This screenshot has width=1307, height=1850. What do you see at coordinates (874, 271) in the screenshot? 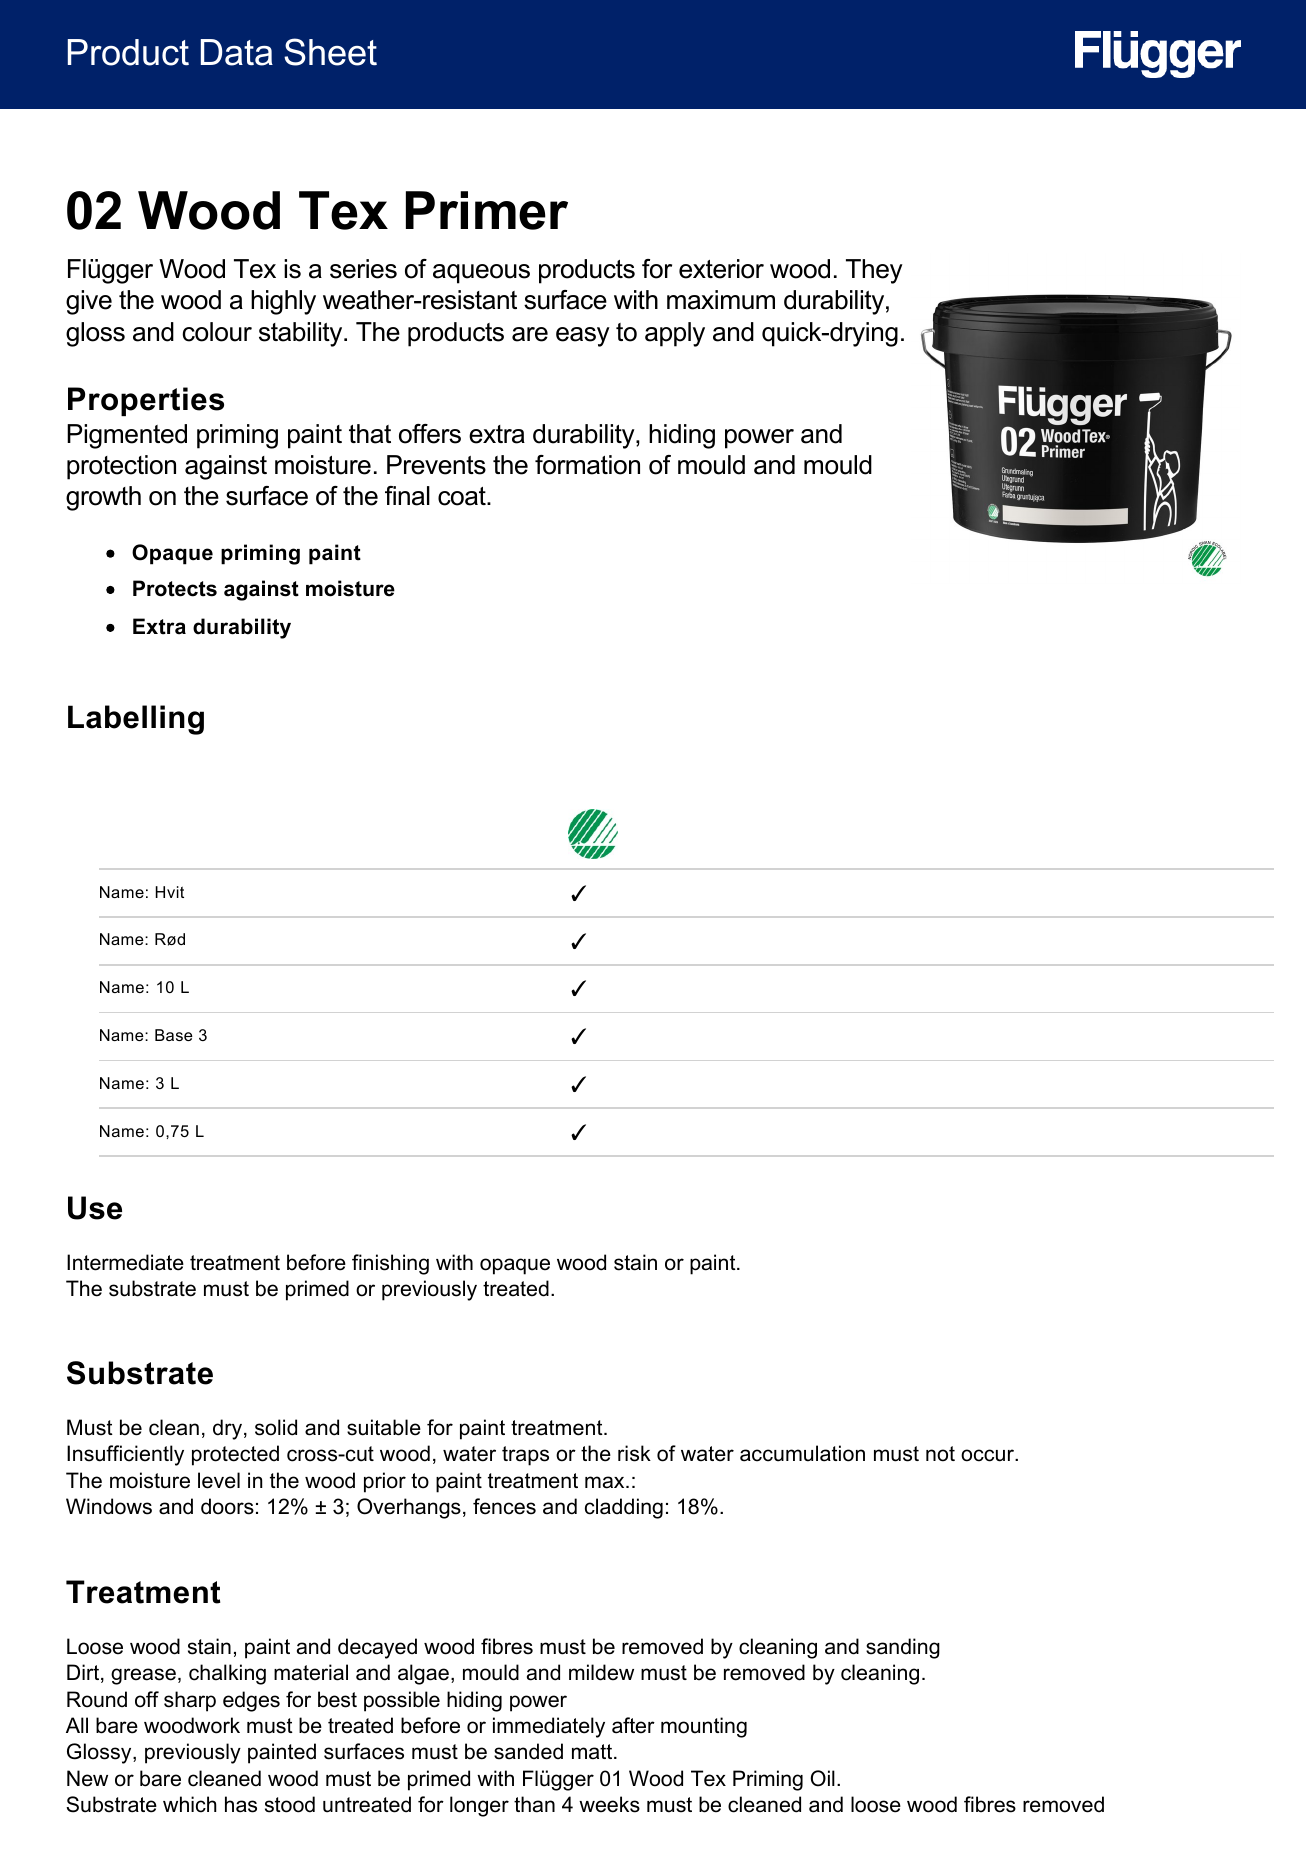
I see `They` at bounding box center [874, 271].
